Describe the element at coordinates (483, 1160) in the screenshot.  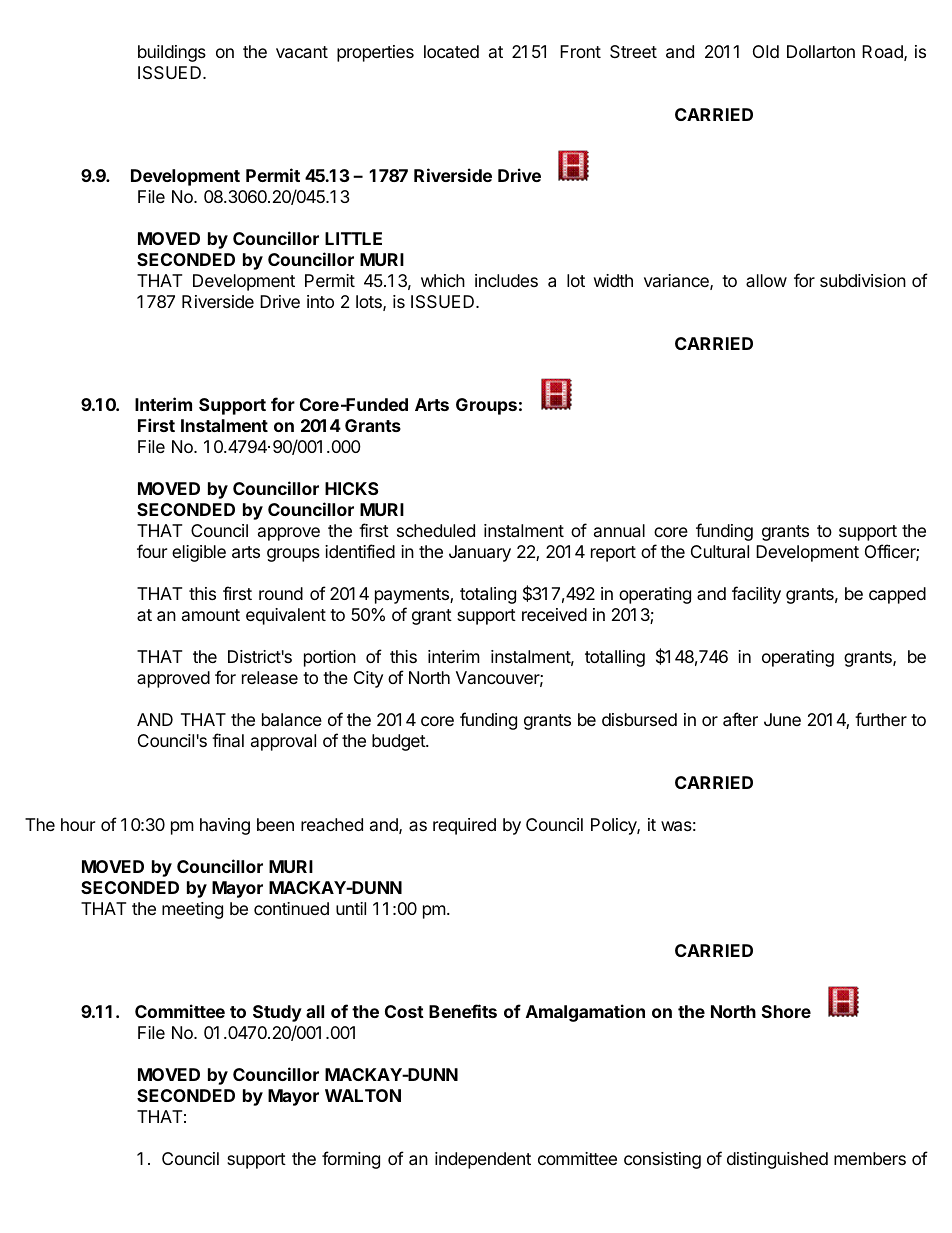
I see `independent` at that location.
